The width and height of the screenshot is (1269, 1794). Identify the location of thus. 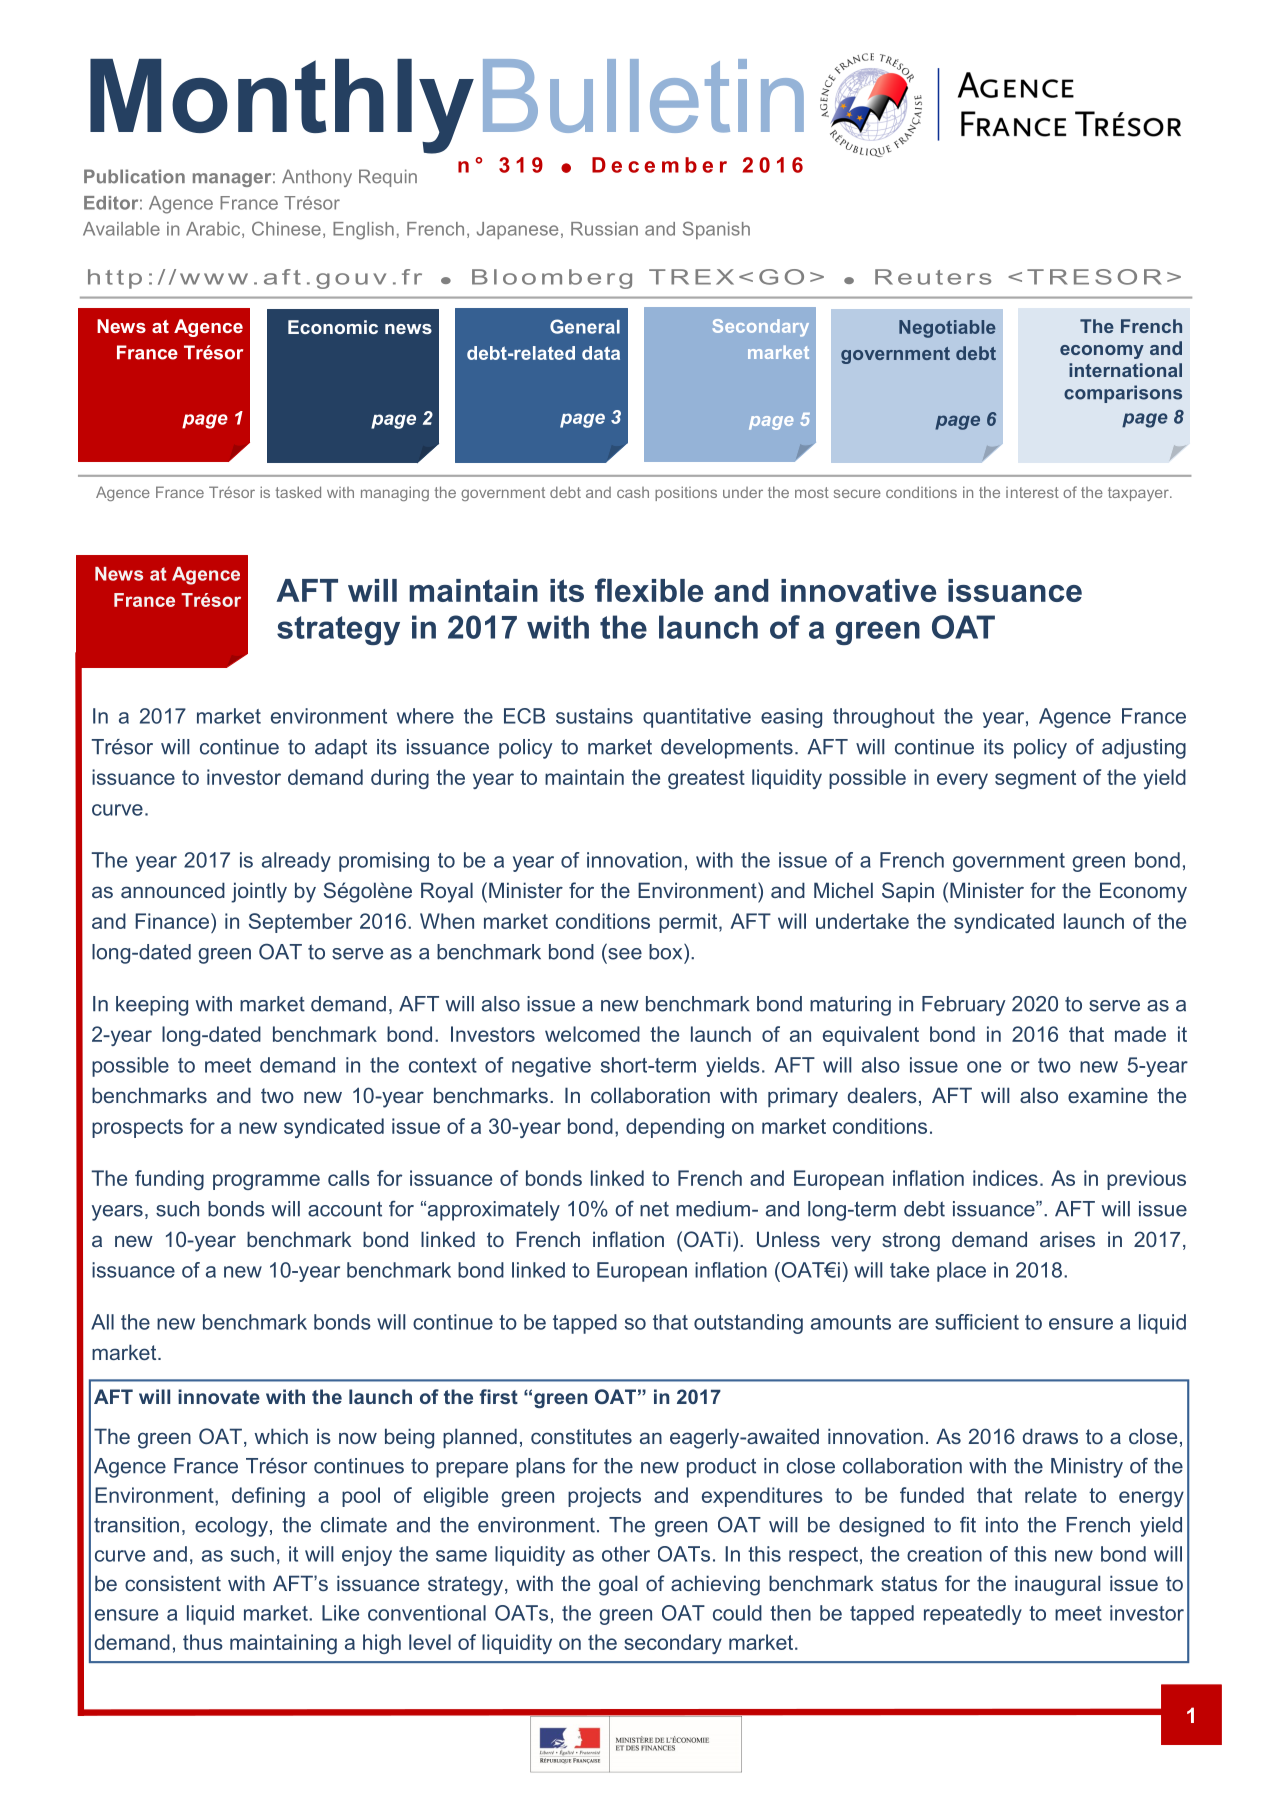
(203, 1642).
